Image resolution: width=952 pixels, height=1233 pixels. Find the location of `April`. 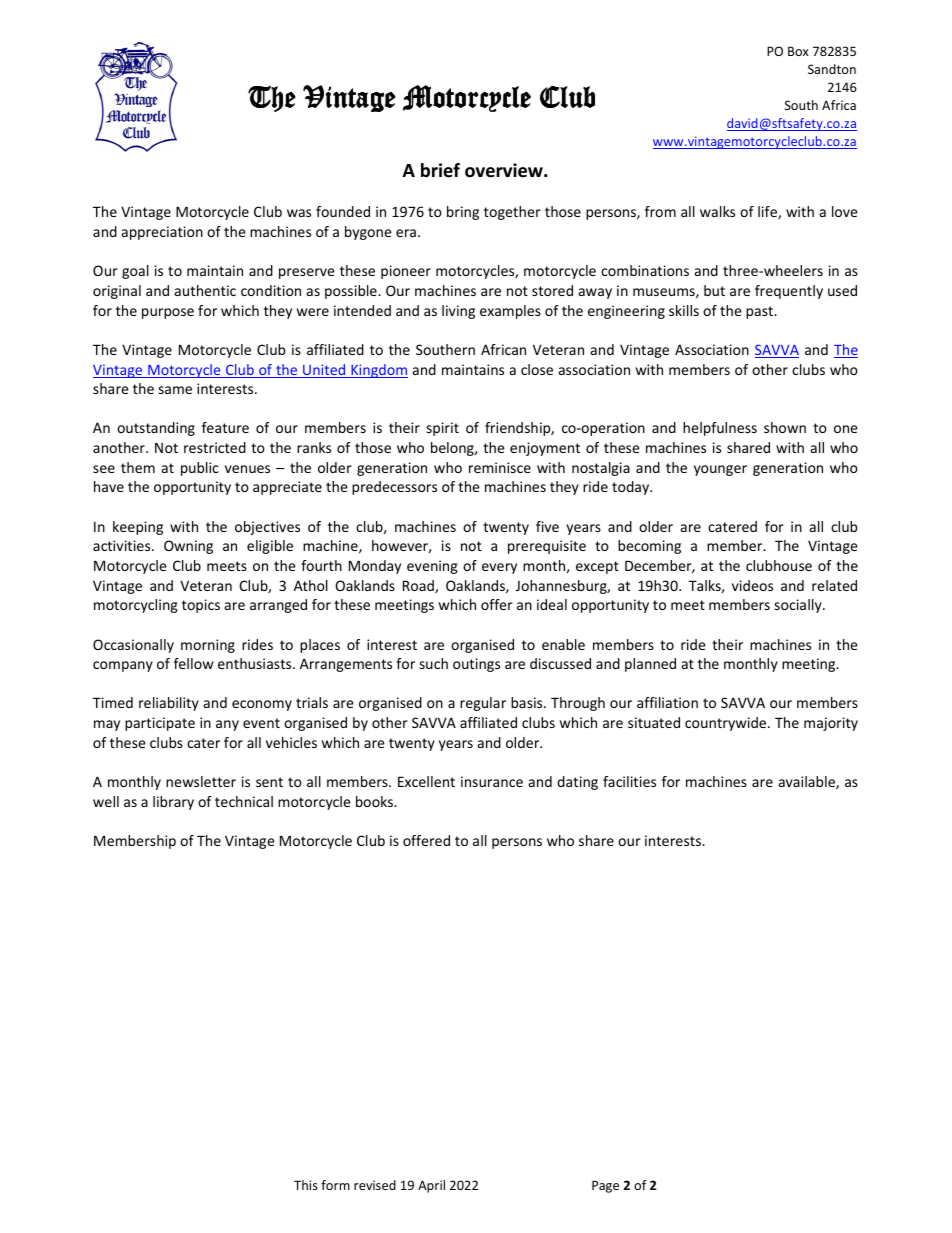

April is located at coordinates (431, 1186).
